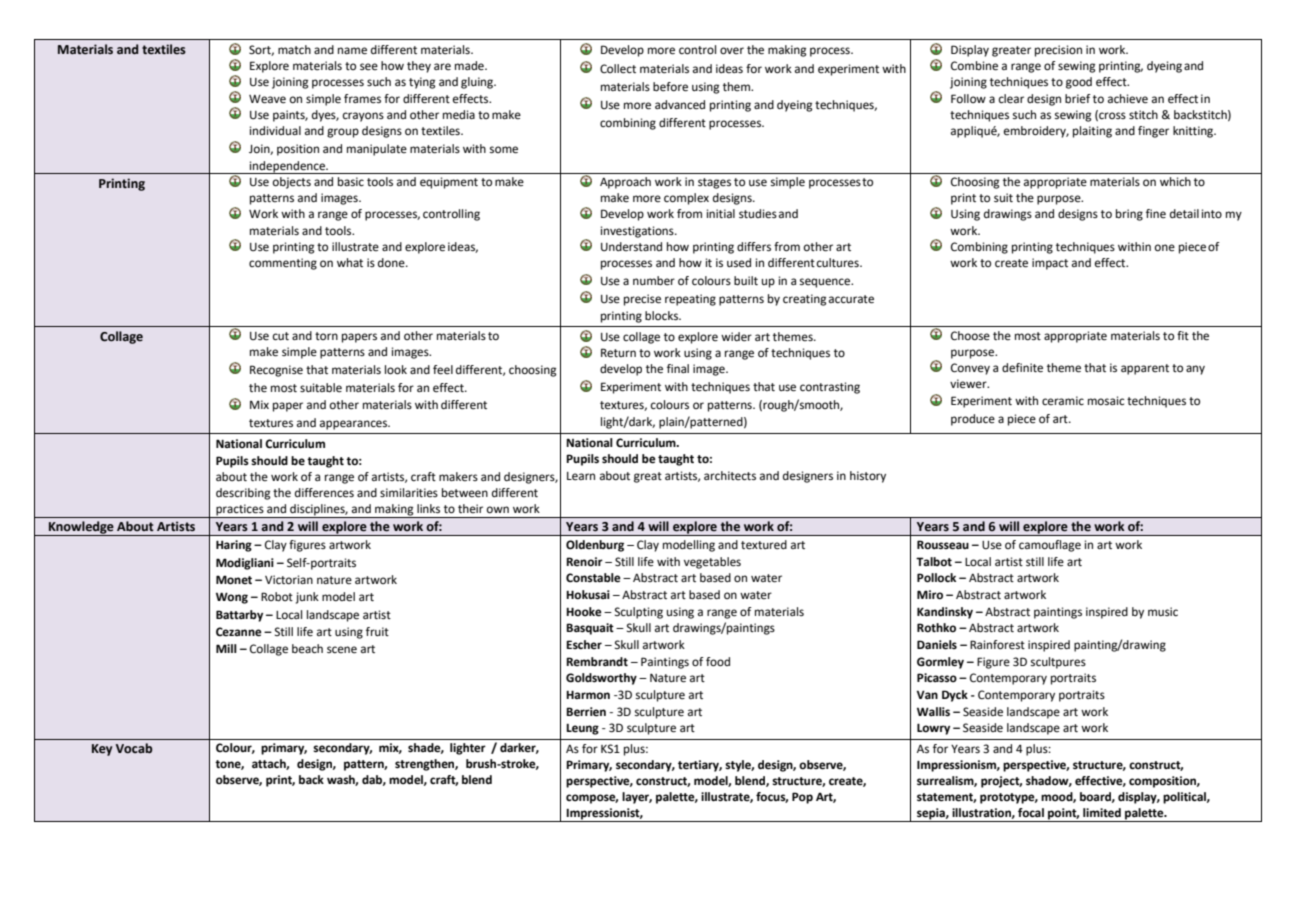  Describe the element at coordinates (802, 798) in the page. I see `Pop` at that location.
